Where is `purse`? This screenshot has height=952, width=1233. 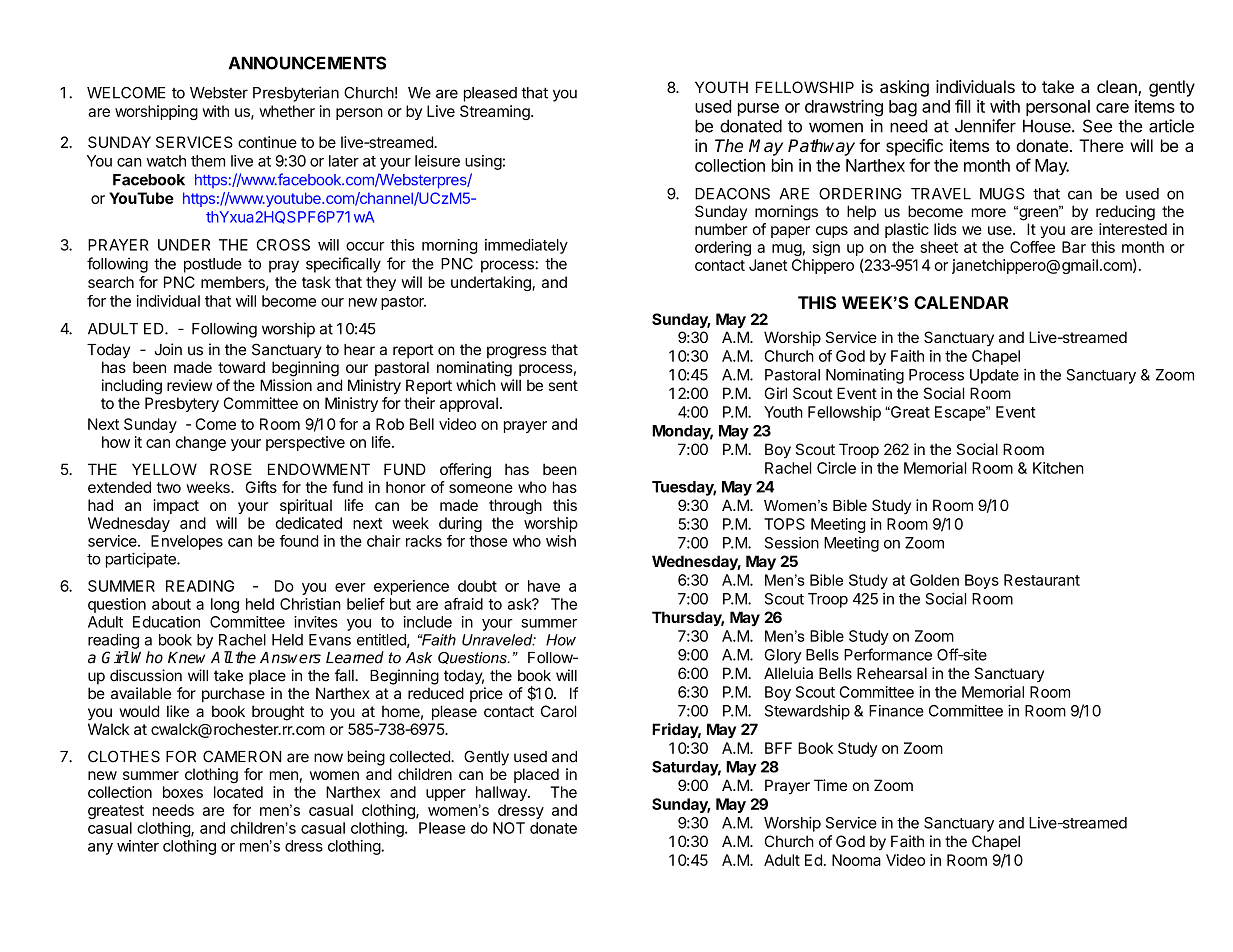
purse is located at coordinates (758, 109).
